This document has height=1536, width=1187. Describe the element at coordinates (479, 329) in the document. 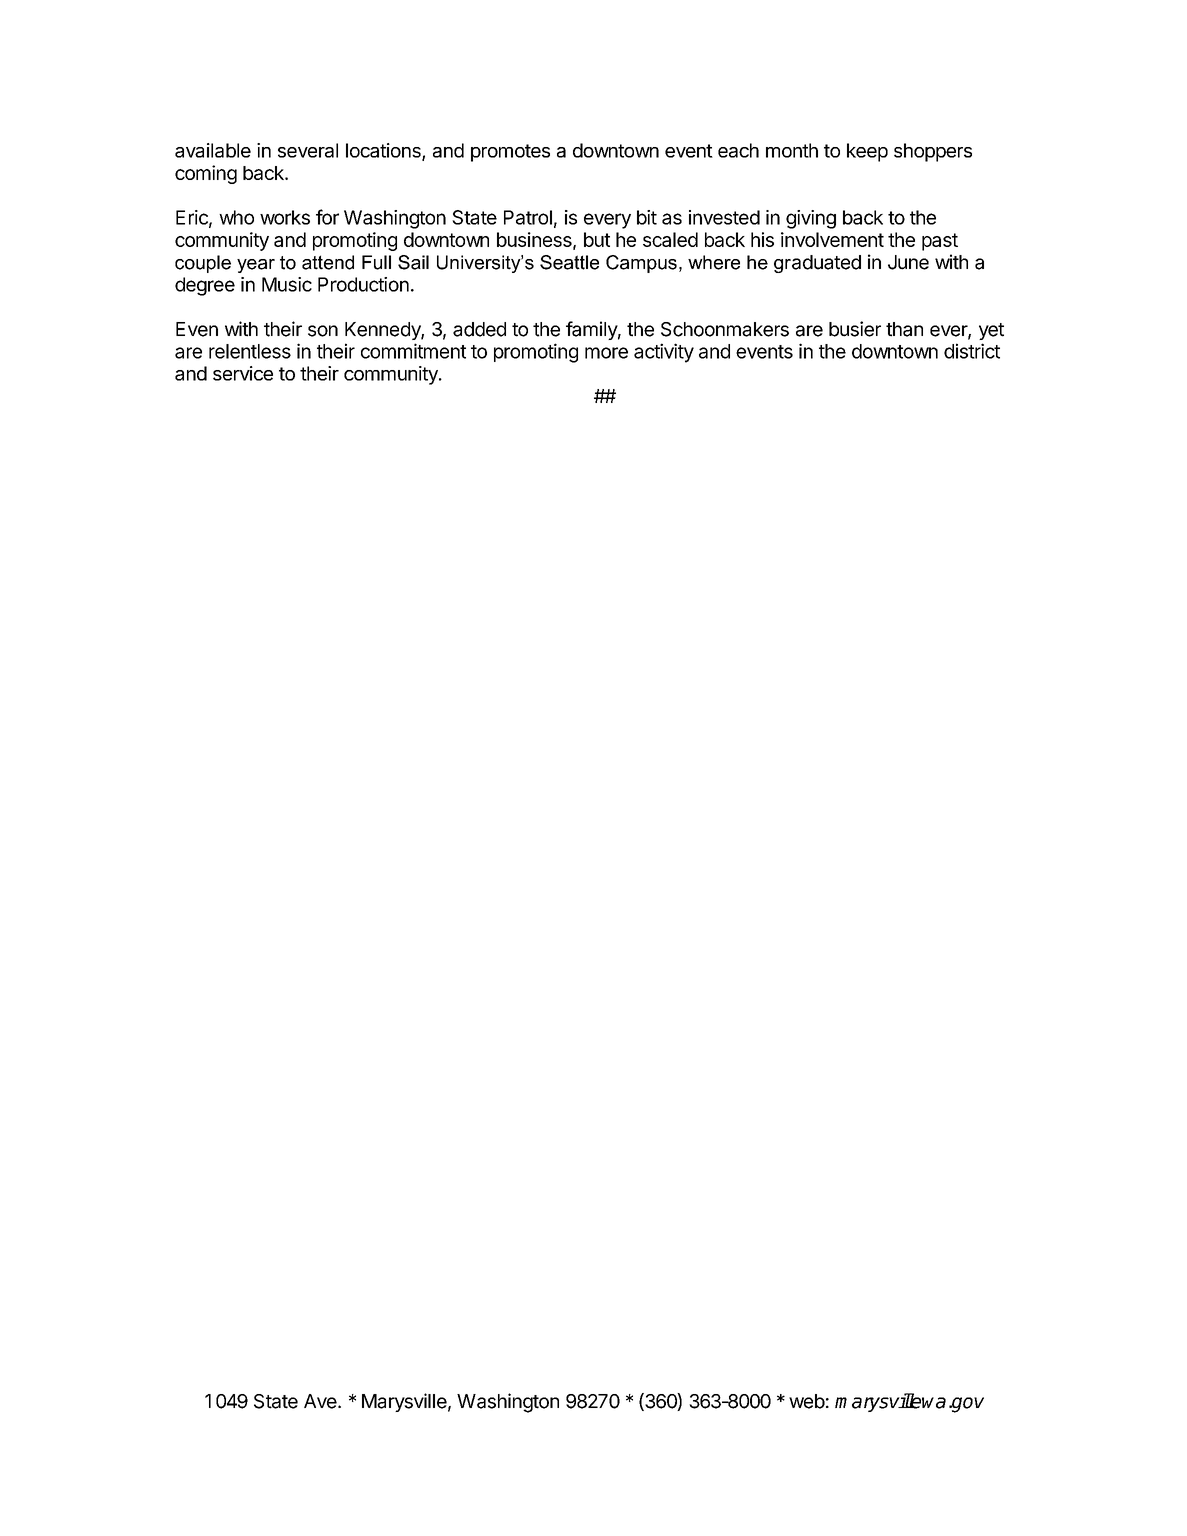

I see `added` at that location.
